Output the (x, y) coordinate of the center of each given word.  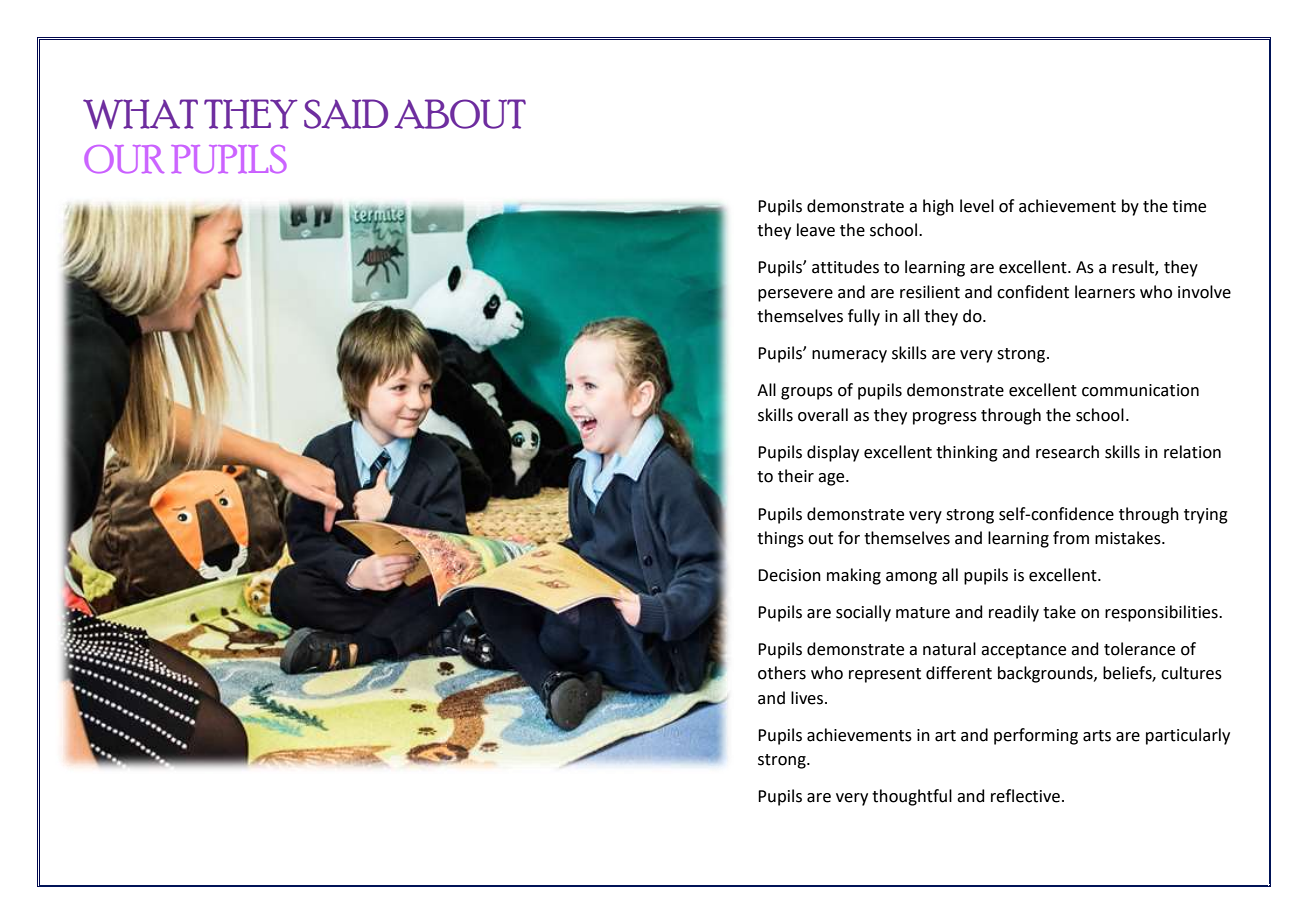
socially (863, 613)
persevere (795, 295)
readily (1014, 613)
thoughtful (912, 797)
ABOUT (460, 114)
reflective (1025, 796)
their (796, 476)
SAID (346, 114)
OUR (124, 159)
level (977, 206)
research (1067, 452)
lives (808, 698)
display (833, 453)
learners (1105, 292)
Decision (789, 575)
